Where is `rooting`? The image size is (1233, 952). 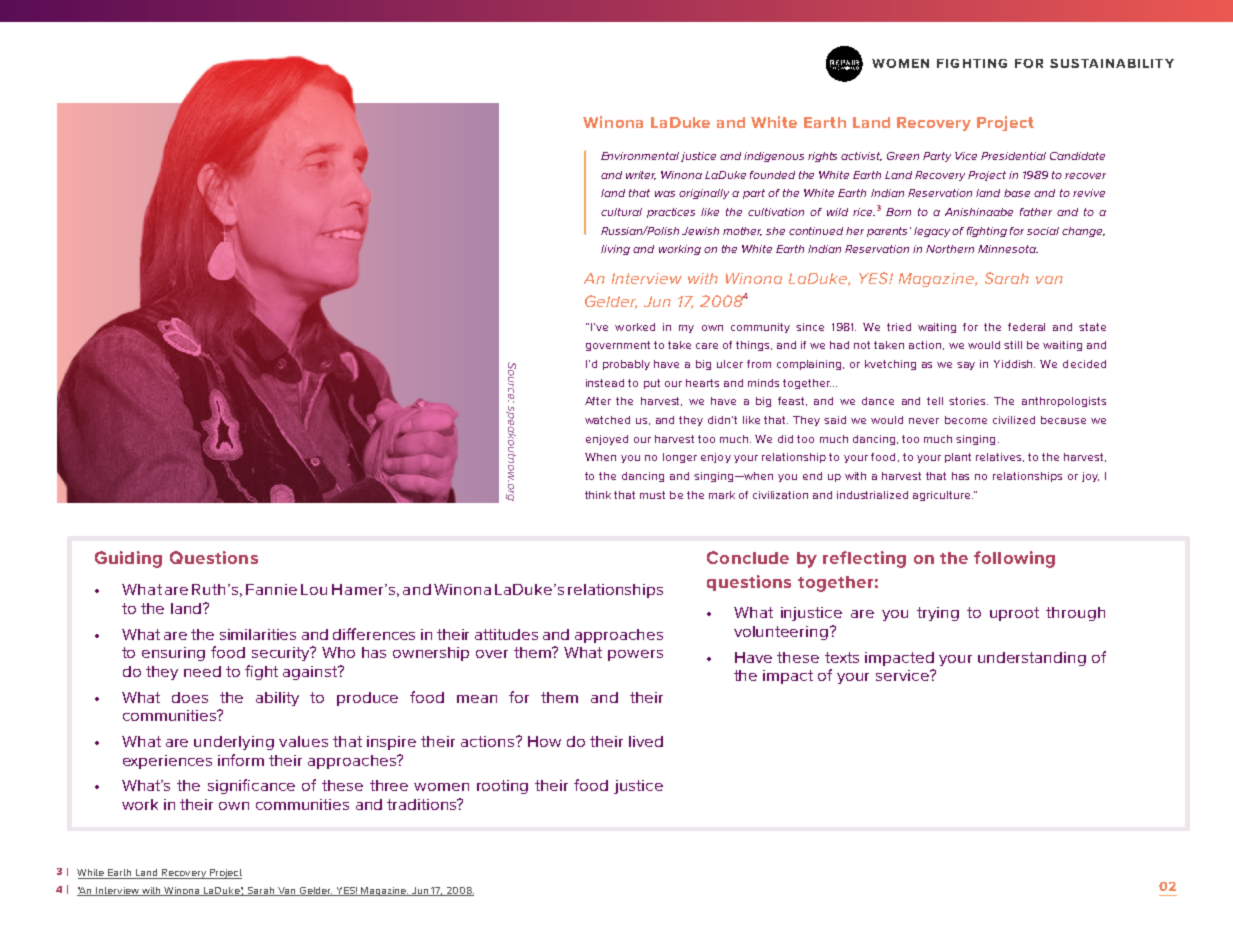
rooting is located at coordinates (502, 787).
